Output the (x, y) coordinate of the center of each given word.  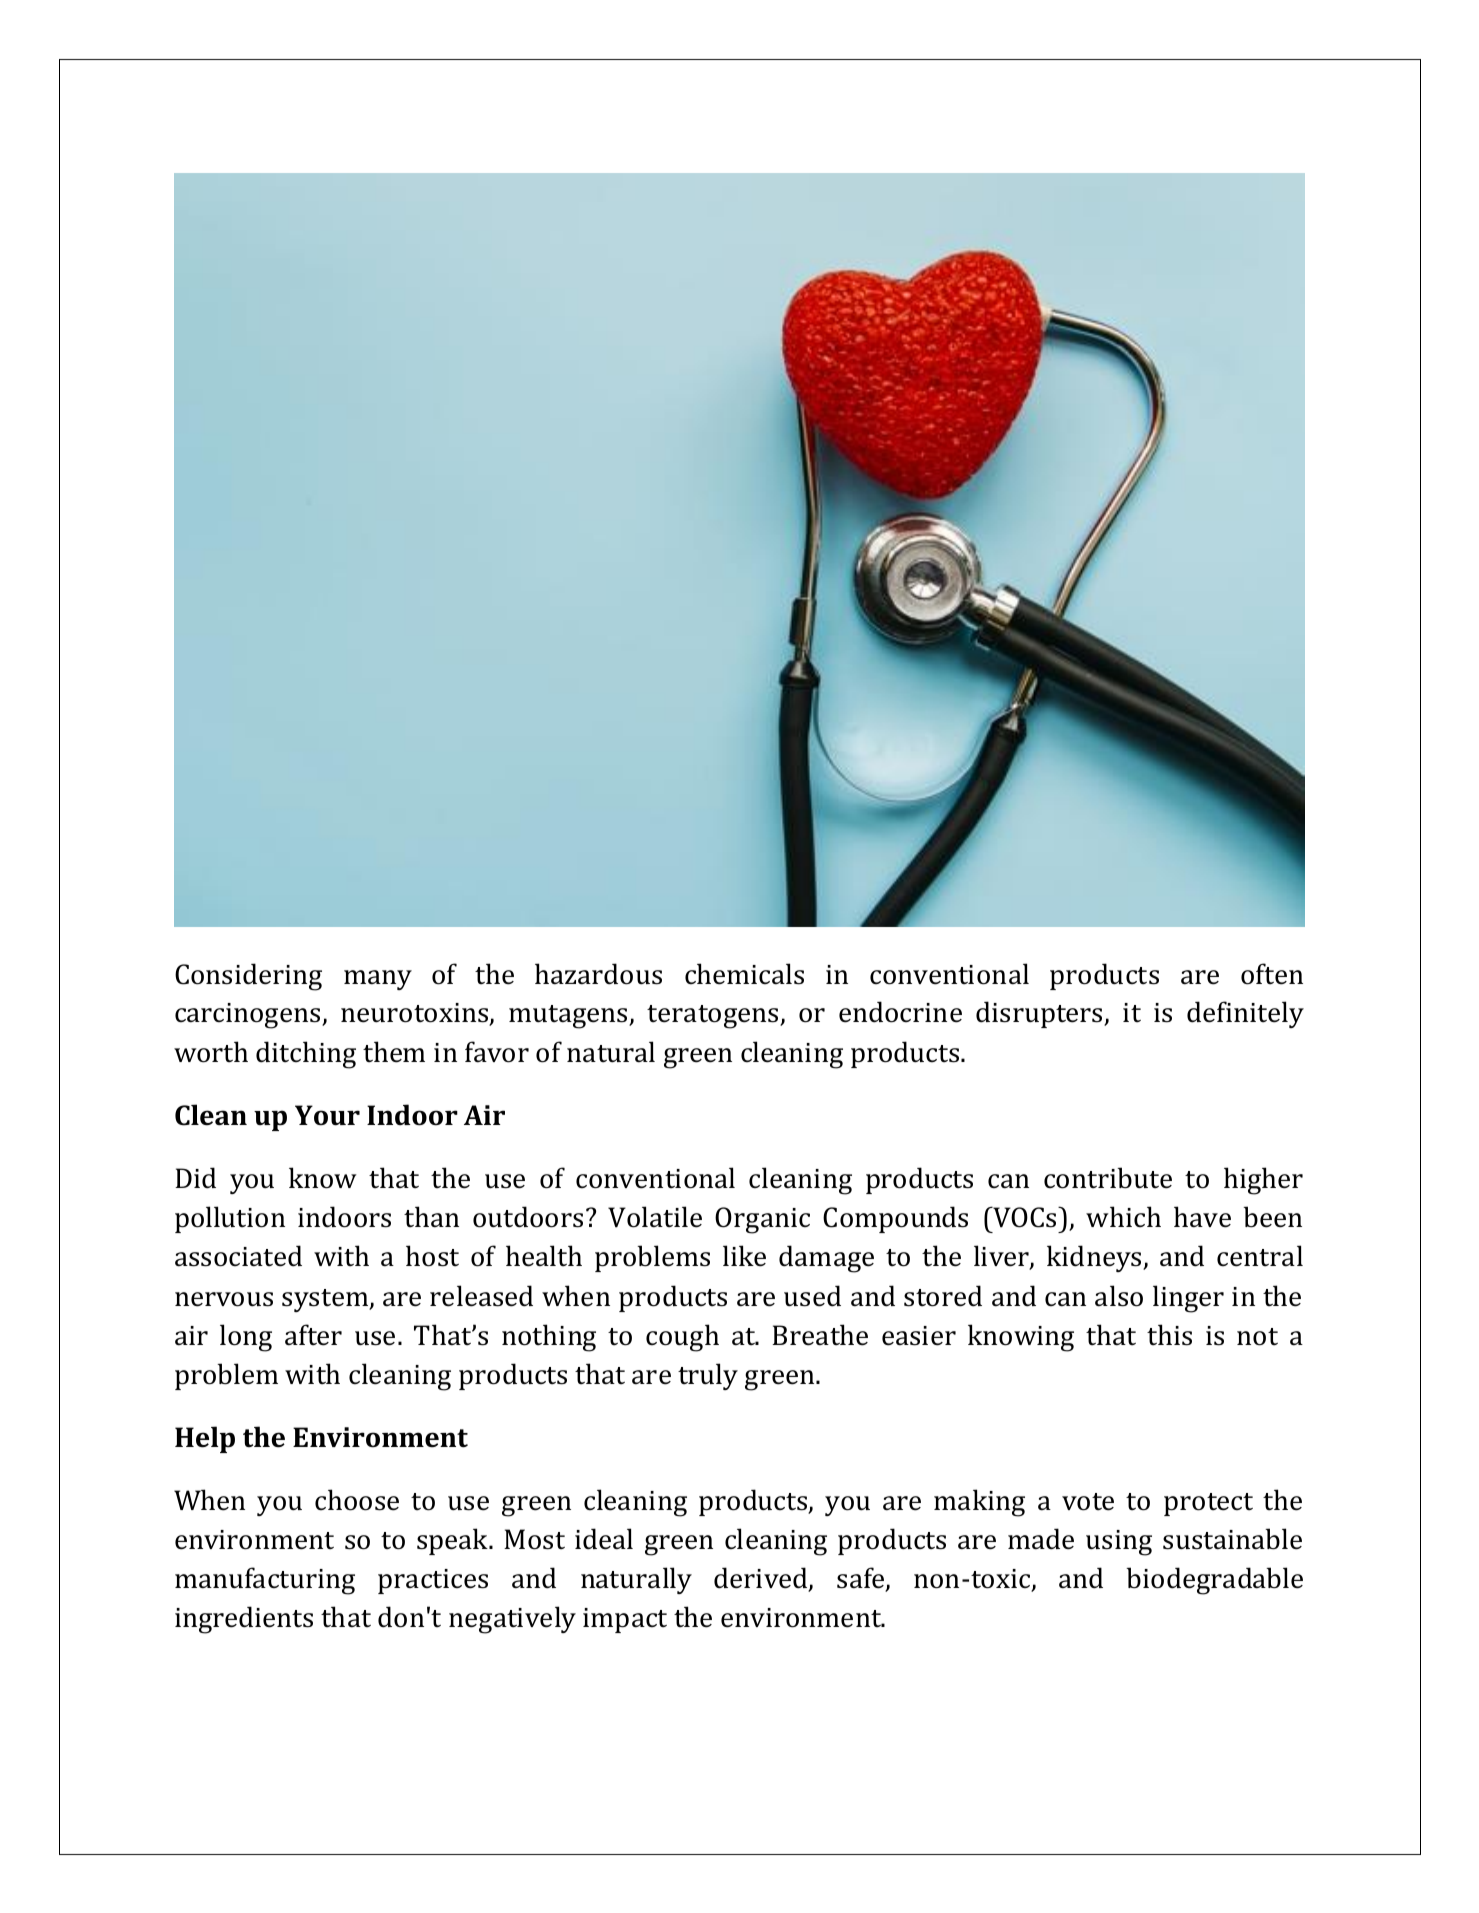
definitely (1245, 1014)
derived (762, 1579)
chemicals (744, 974)
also (1119, 1296)
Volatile (655, 1217)
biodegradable (1214, 1581)
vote (1088, 1502)
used (812, 1296)
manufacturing (265, 1581)
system (326, 1300)
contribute (1108, 1178)
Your (327, 1115)
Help (205, 1439)
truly (708, 1376)
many (378, 980)
